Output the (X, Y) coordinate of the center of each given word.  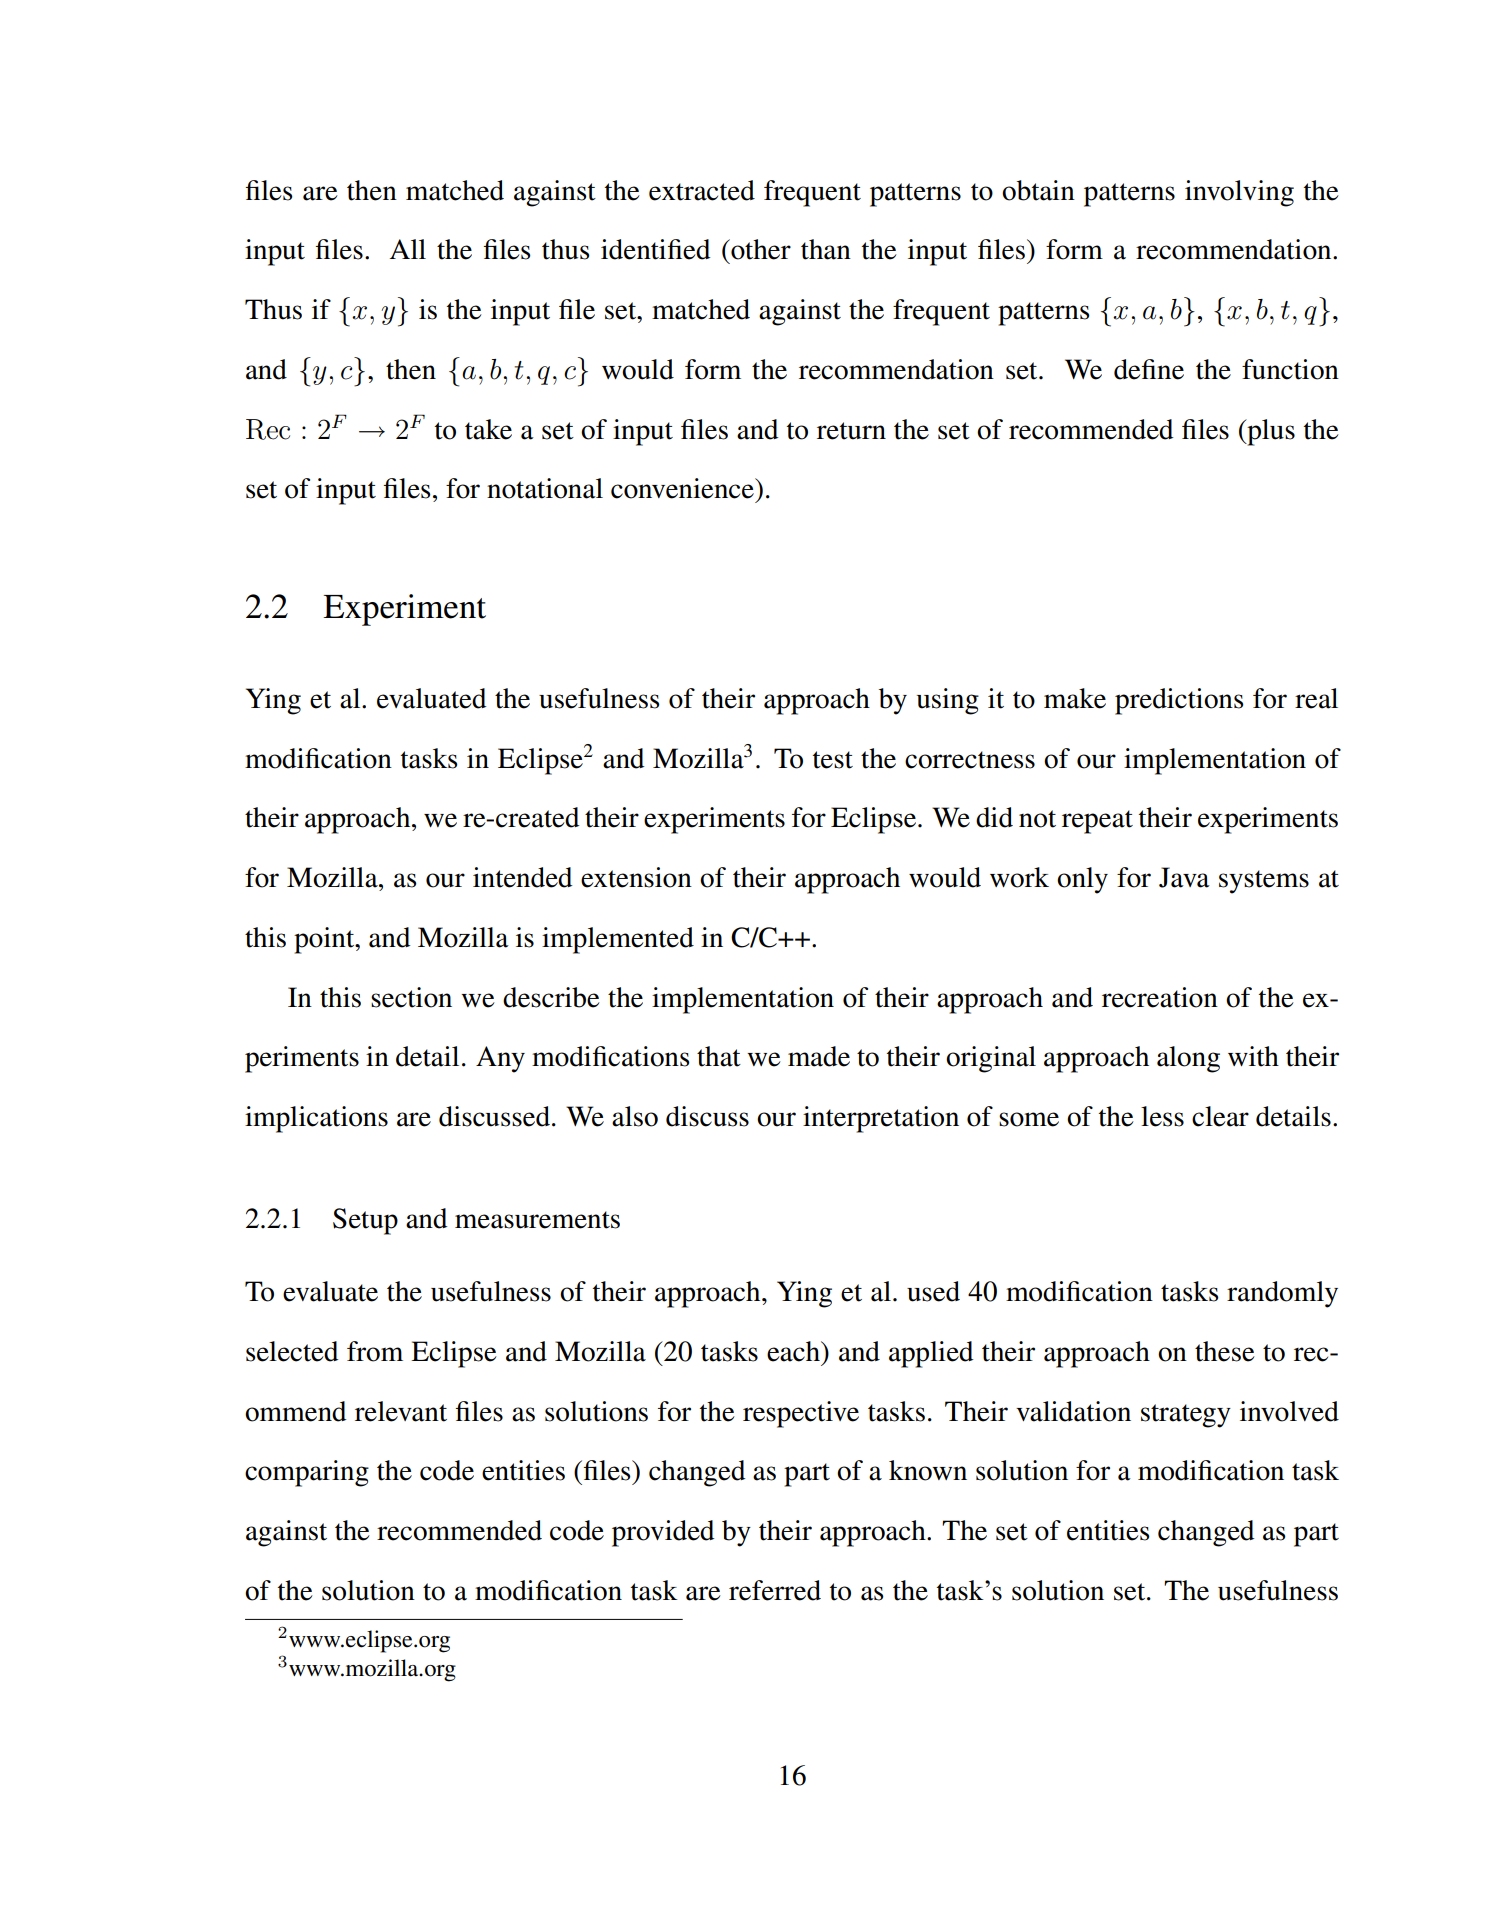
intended (522, 877)
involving (1239, 193)
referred (775, 1590)
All (408, 249)
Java (1184, 877)
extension (636, 877)
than (826, 249)
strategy (1186, 1416)
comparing (307, 1473)
